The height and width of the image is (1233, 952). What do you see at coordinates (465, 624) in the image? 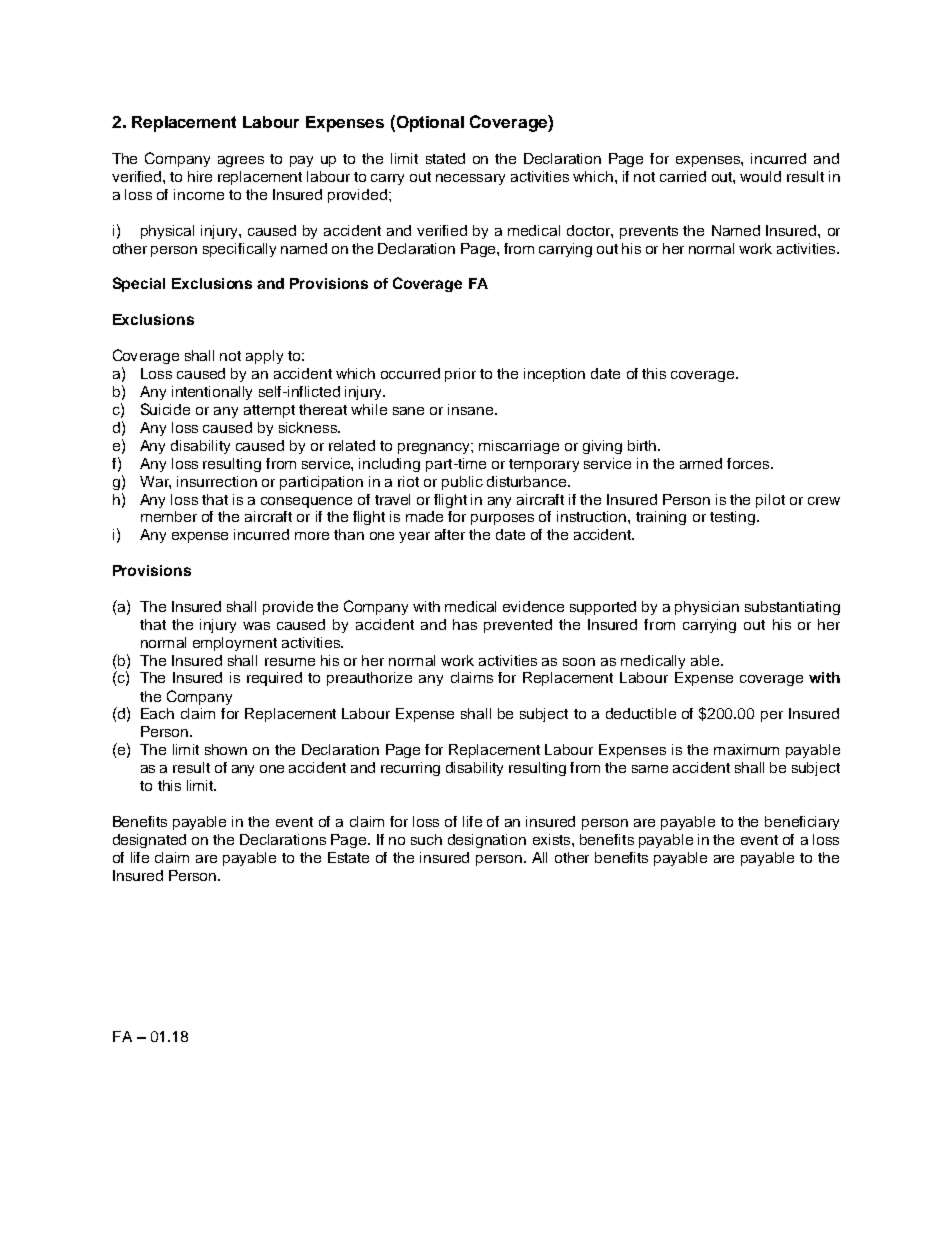
I see `has` at bounding box center [465, 624].
